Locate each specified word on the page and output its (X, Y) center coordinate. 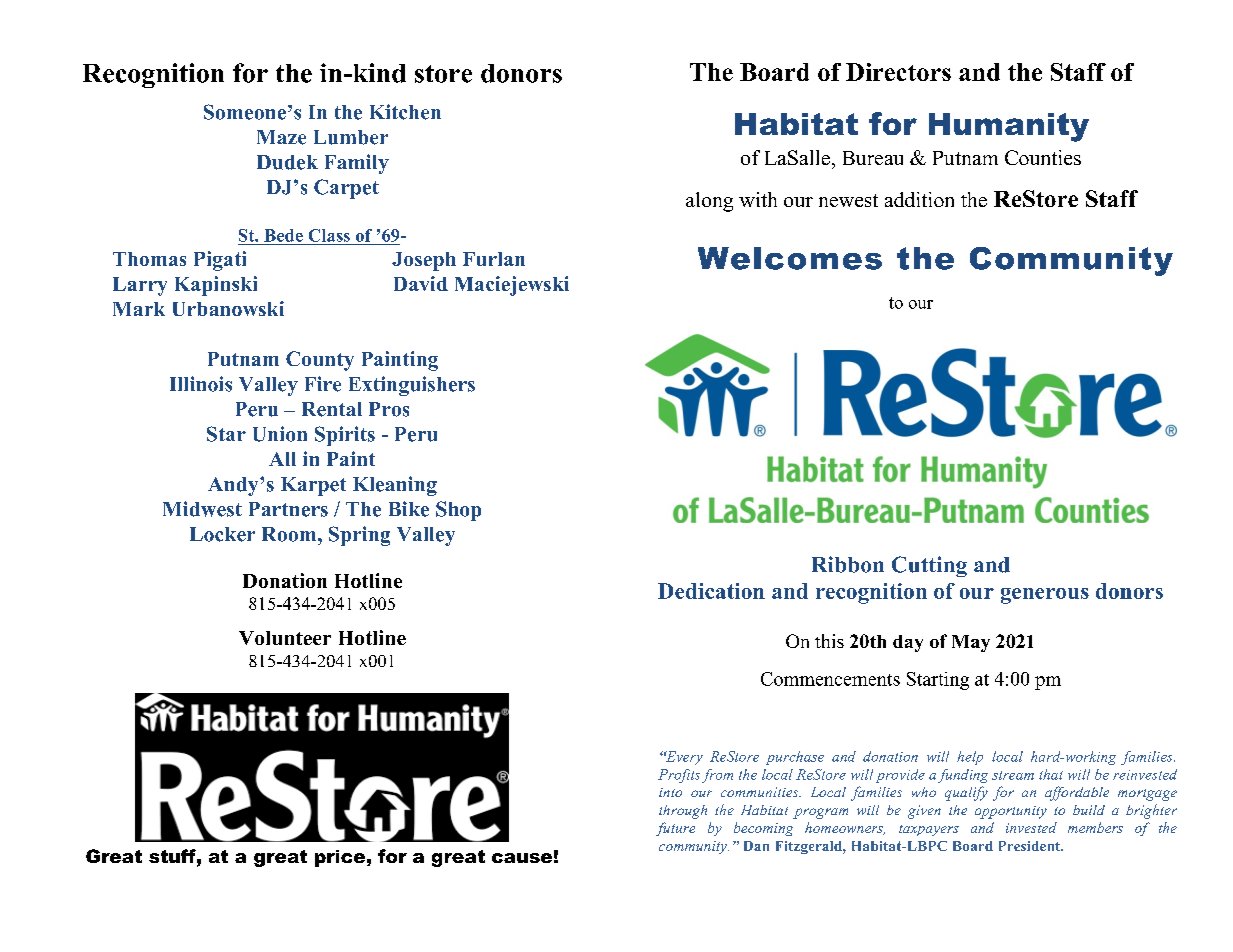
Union (280, 434)
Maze (281, 137)
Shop (458, 511)
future (675, 829)
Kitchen (405, 112)
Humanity (1009, 127)
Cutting (929, 566)
